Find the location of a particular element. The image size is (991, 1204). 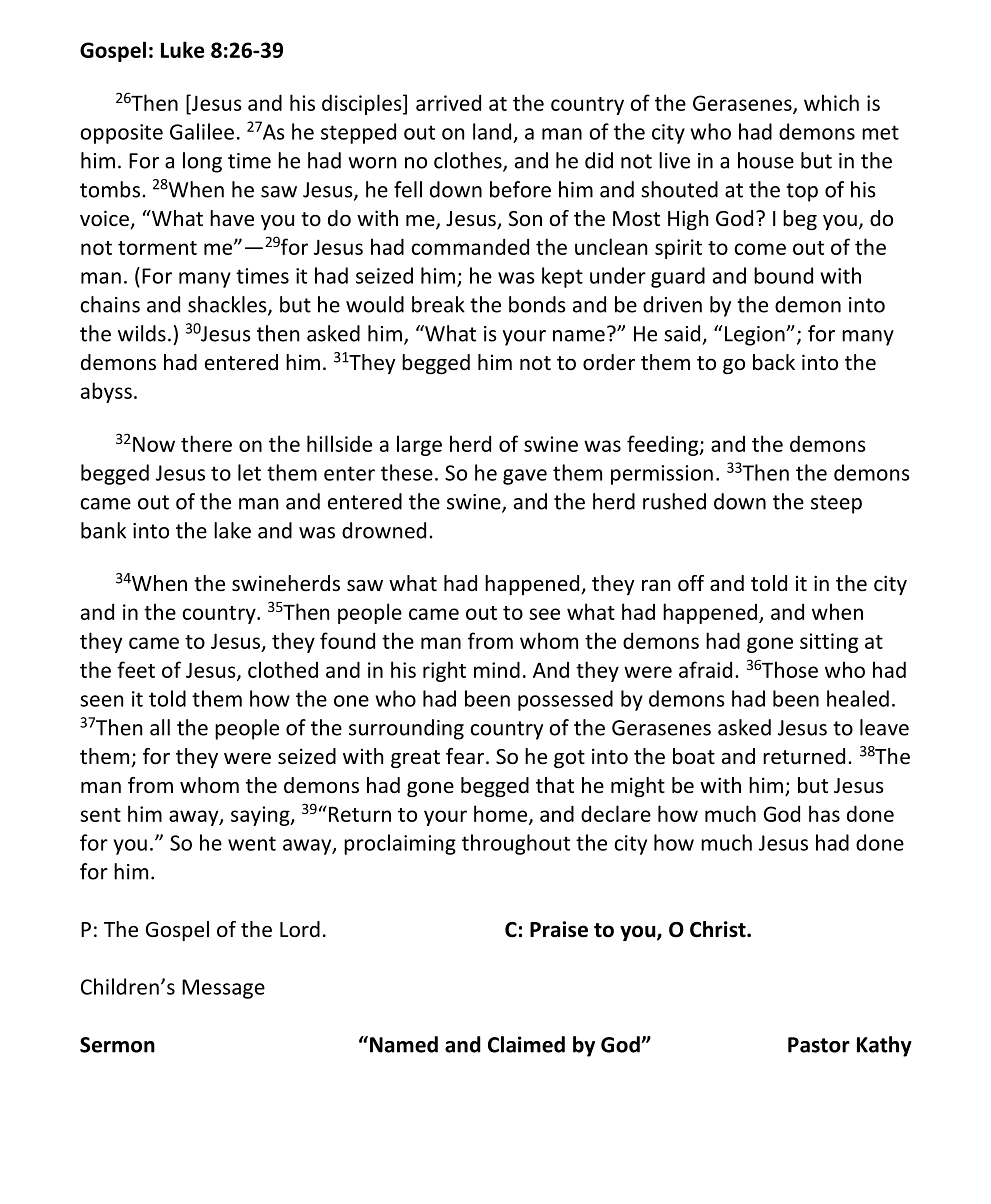

back is located at coordinates (774, 362).
